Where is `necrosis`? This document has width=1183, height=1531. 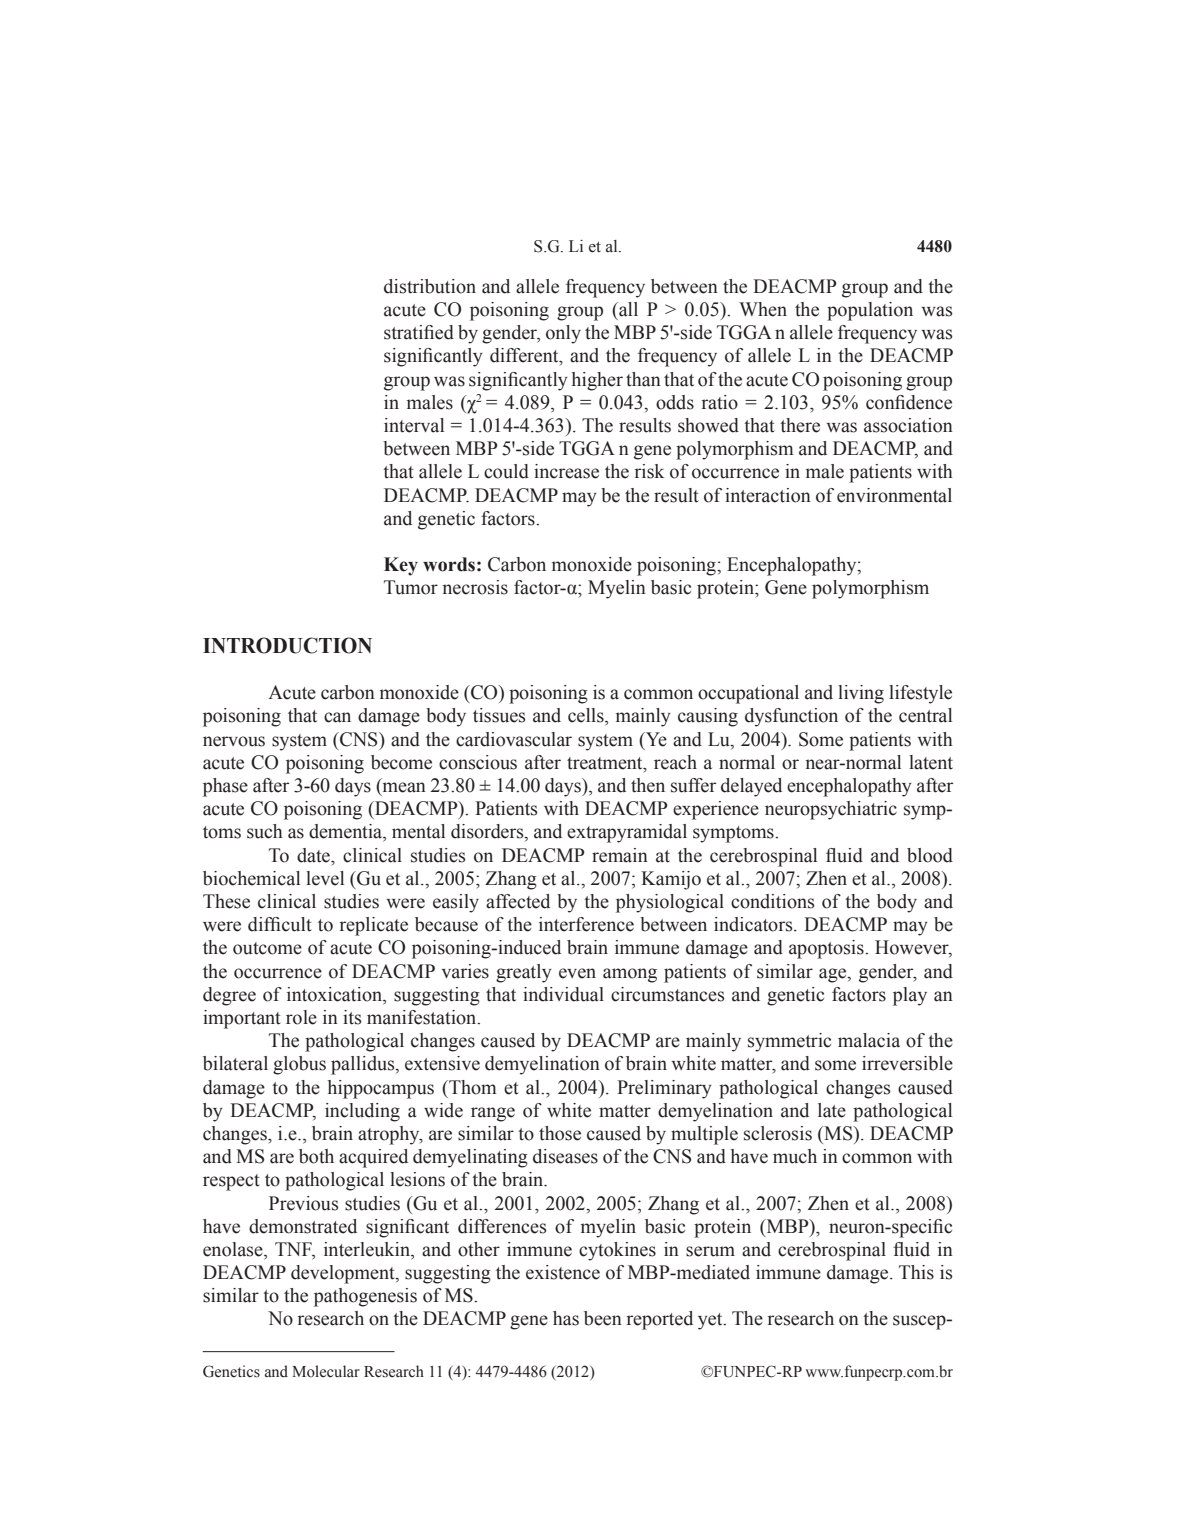
necrosis is located at coordinates (475, 587).
